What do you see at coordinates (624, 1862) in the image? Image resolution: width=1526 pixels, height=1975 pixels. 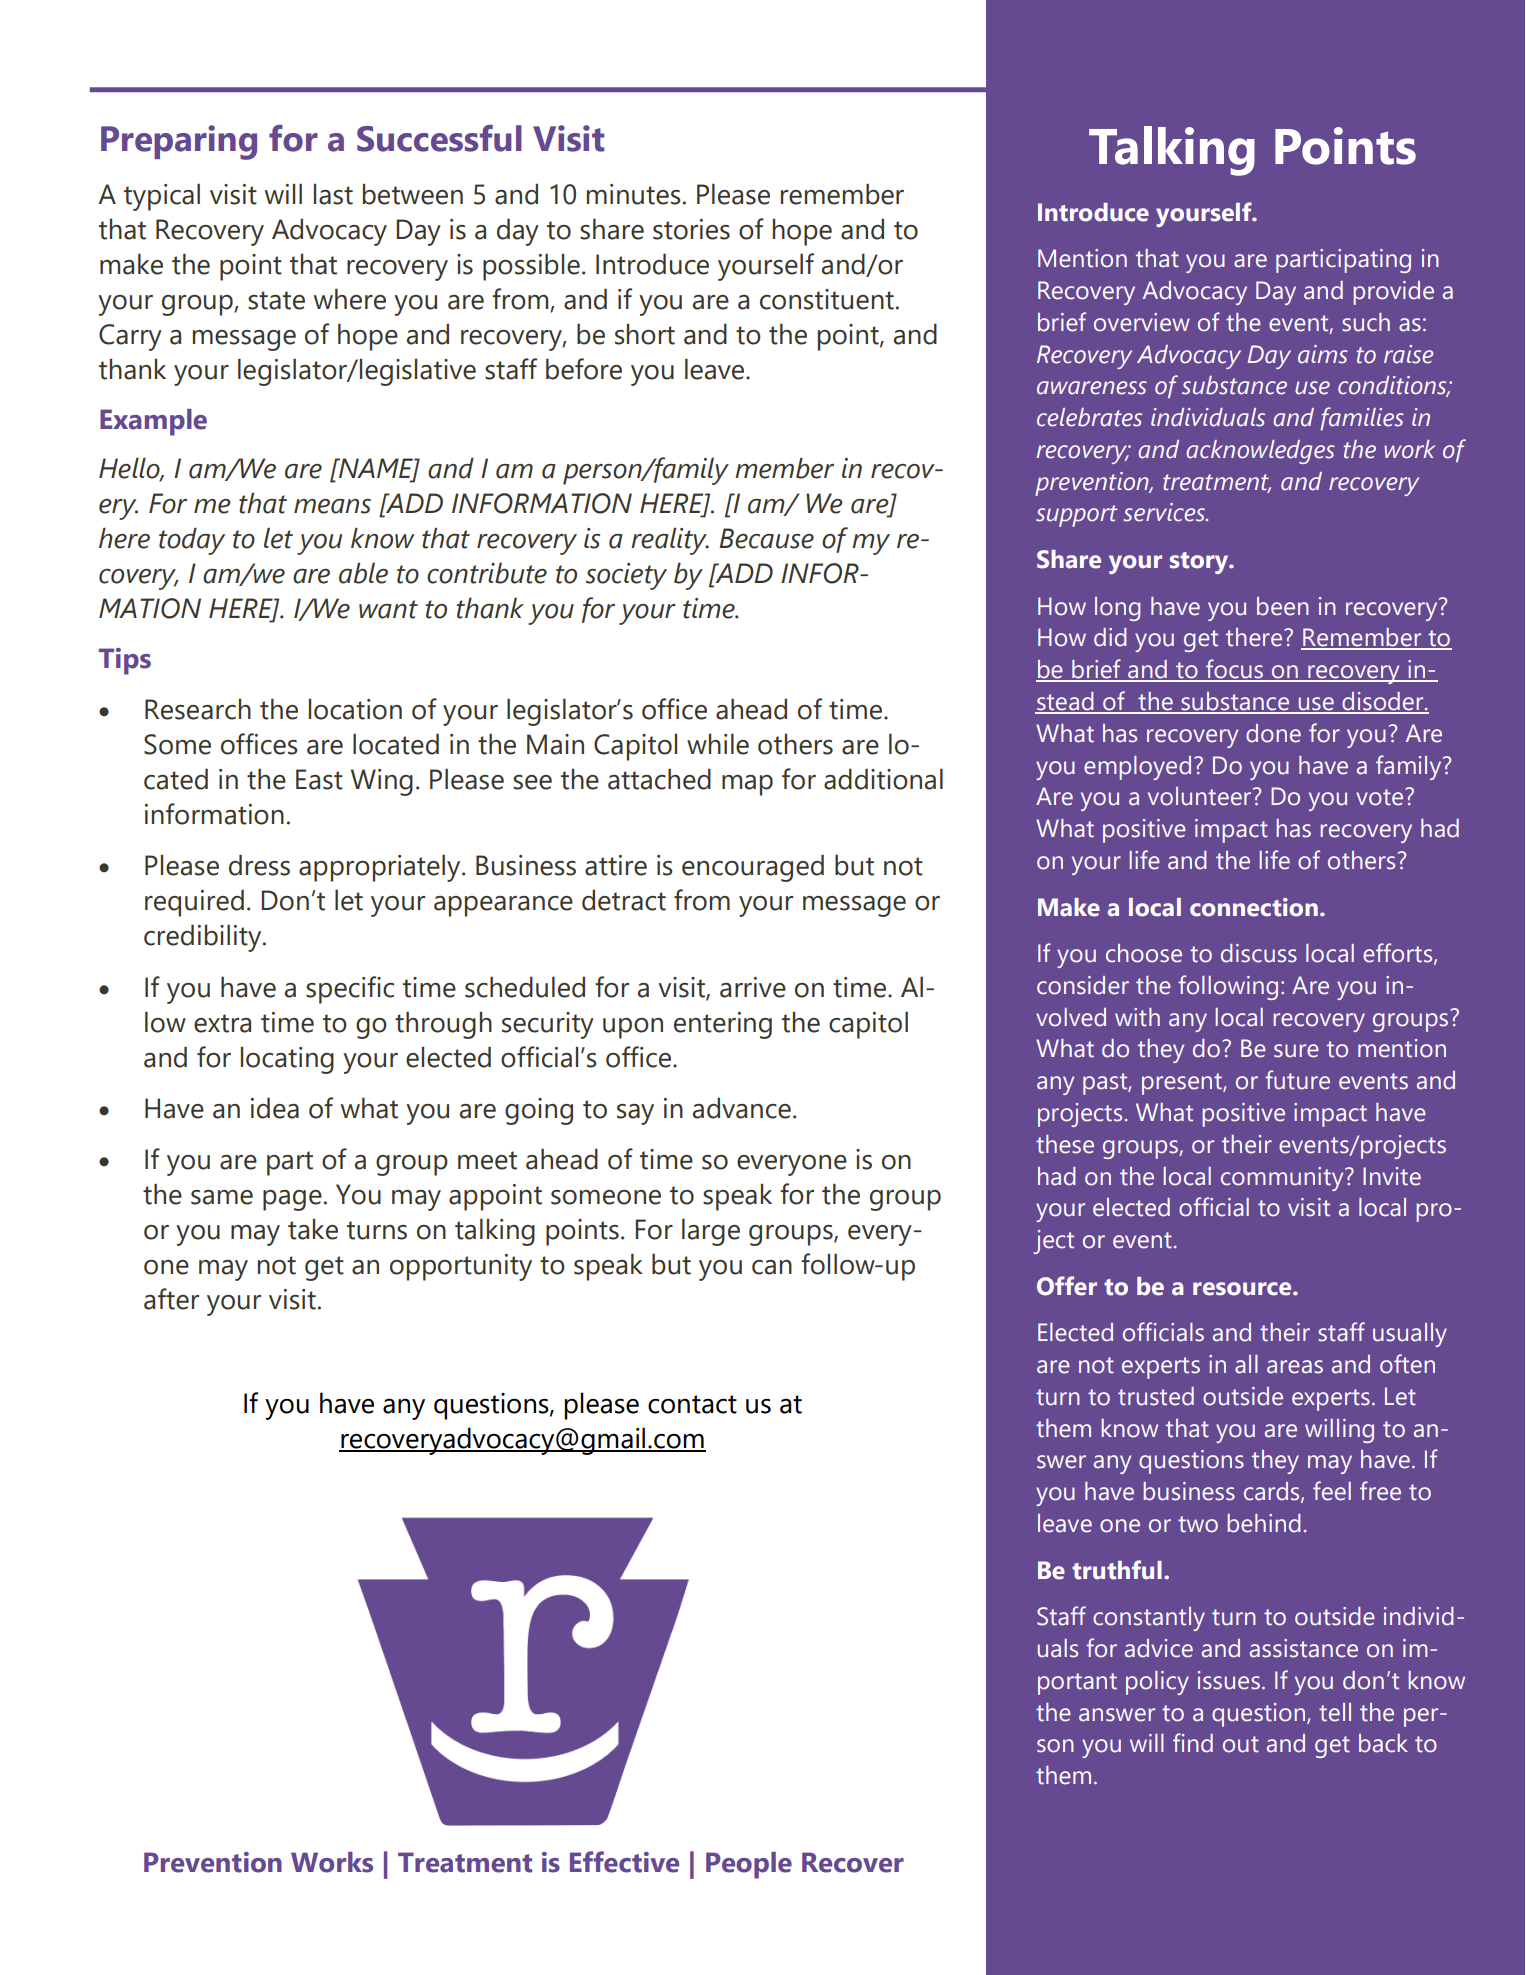 I see `Effective` at bounding box center [624, 1862].
